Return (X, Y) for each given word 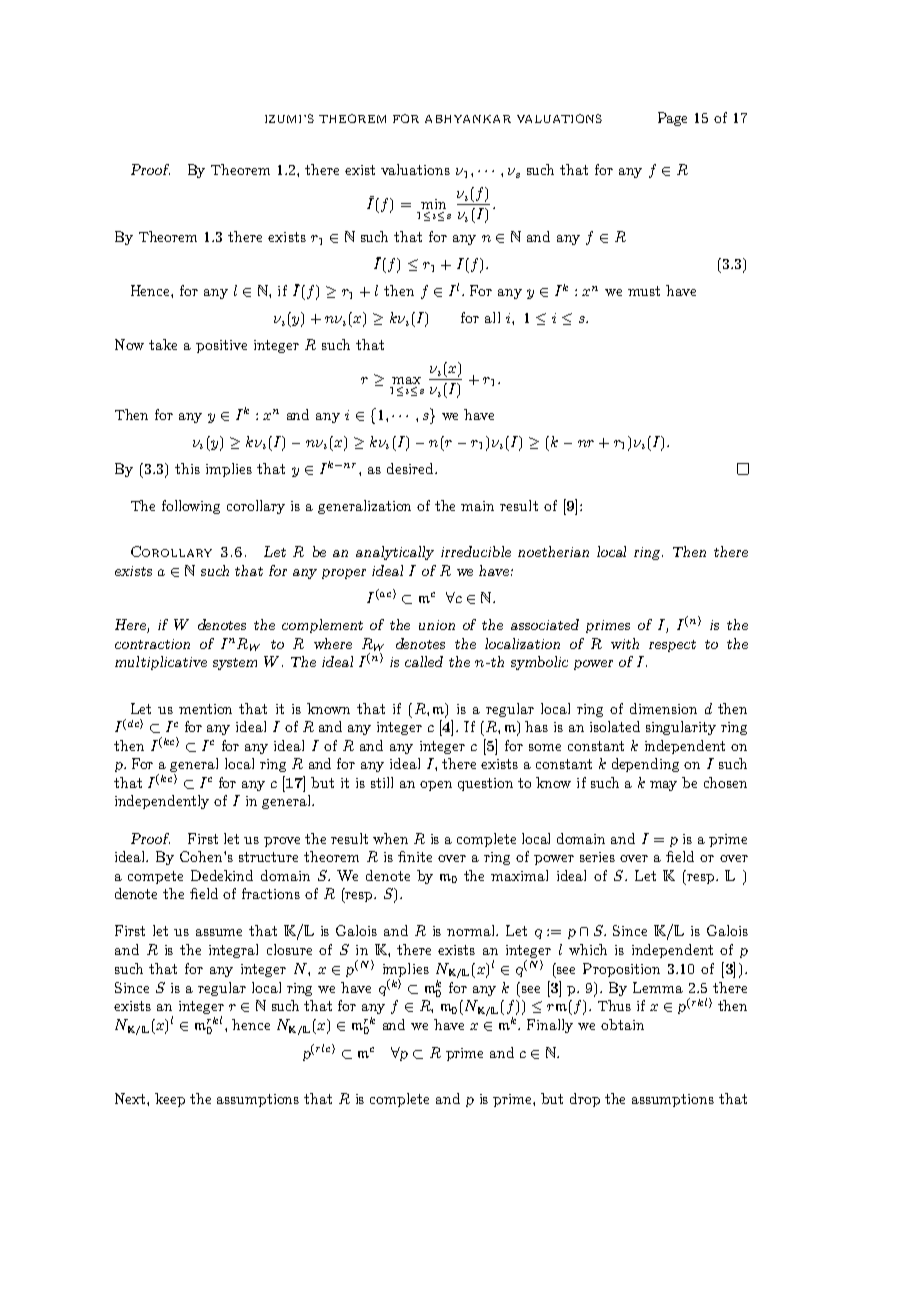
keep (170, 1100)
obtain (622, 1024)
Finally (550, 1026)
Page (672, 119)
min (433, 204)
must (644, 291)
